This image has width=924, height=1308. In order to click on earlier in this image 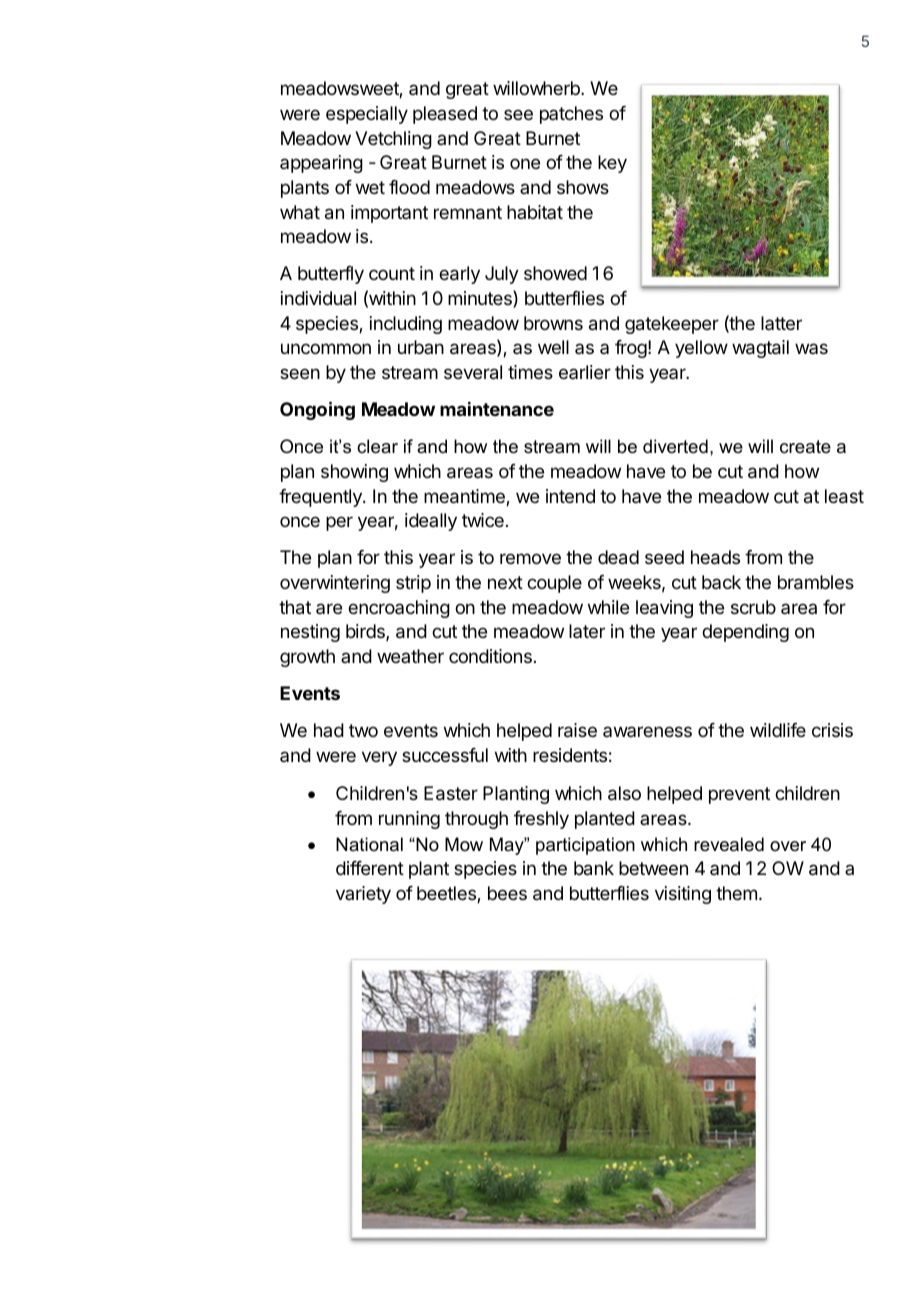, I will do `click(585, 372)`.
